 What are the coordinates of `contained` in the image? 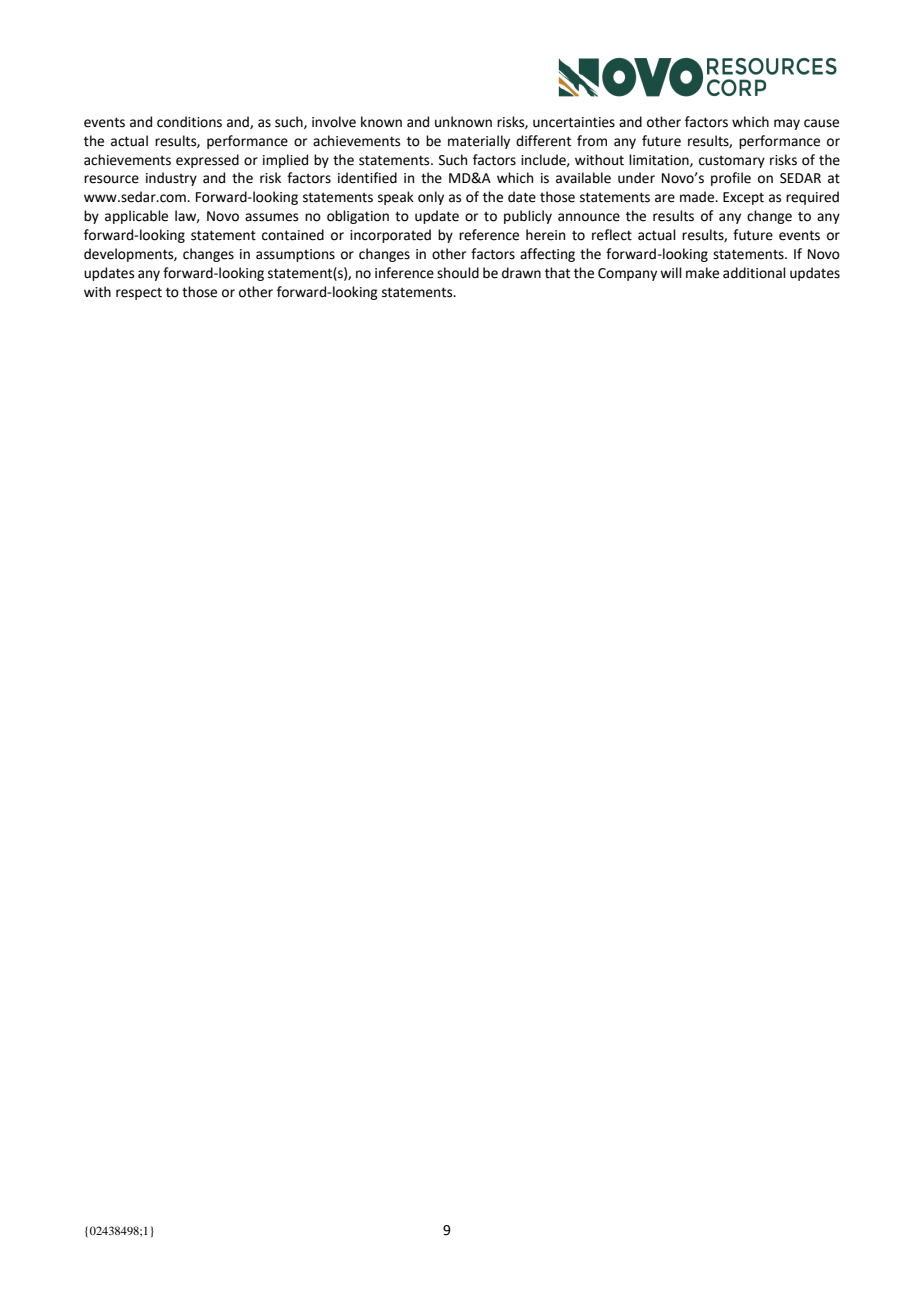 It's located at (293, 235).
